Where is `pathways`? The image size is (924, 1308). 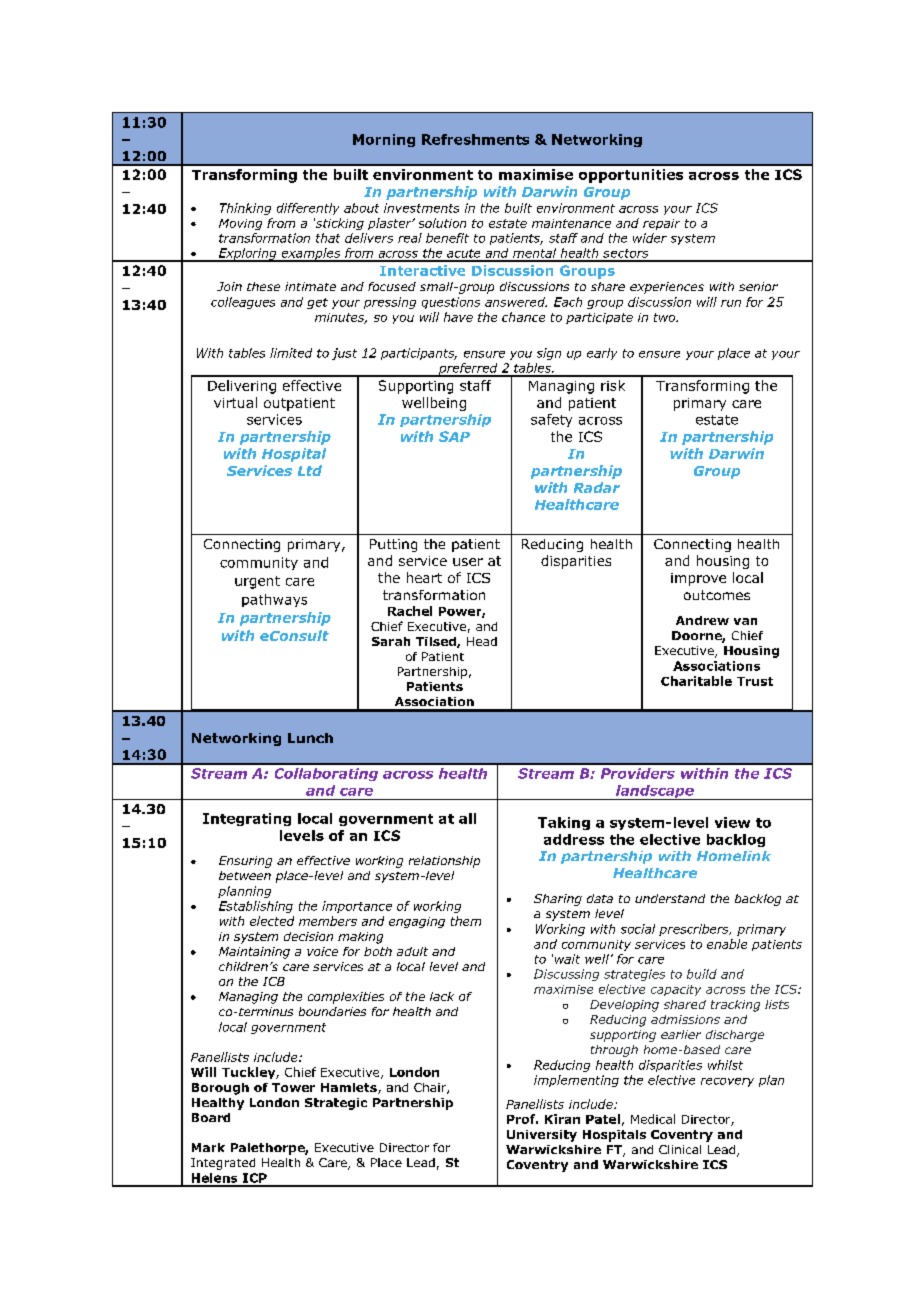
pathways is located at coordinates (274, 600).
